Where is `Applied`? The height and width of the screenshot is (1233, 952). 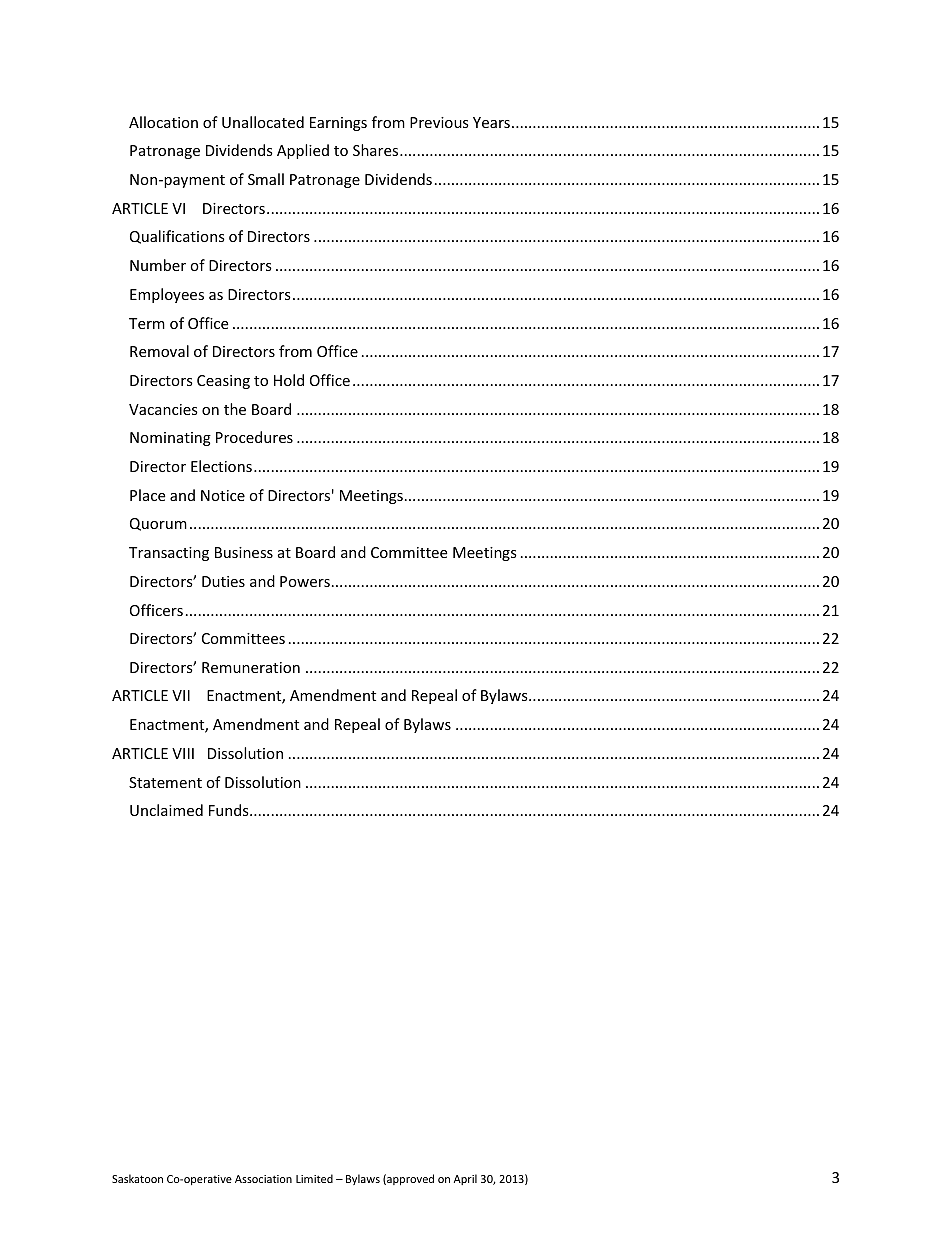 Applied is located at coordinates (303, 151).
